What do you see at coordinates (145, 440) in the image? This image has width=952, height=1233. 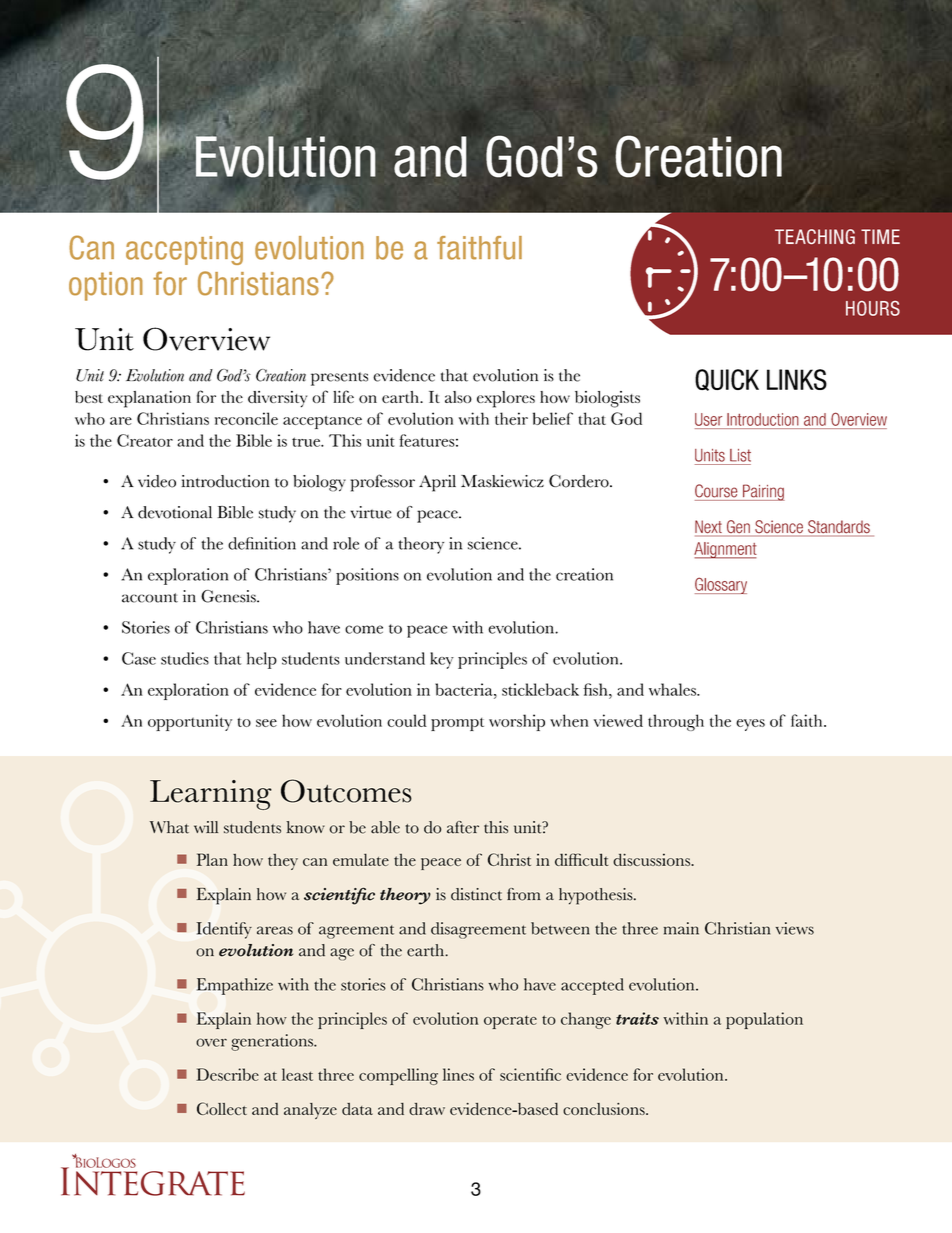 I see `Creator` at bounding box center [145, 440].
